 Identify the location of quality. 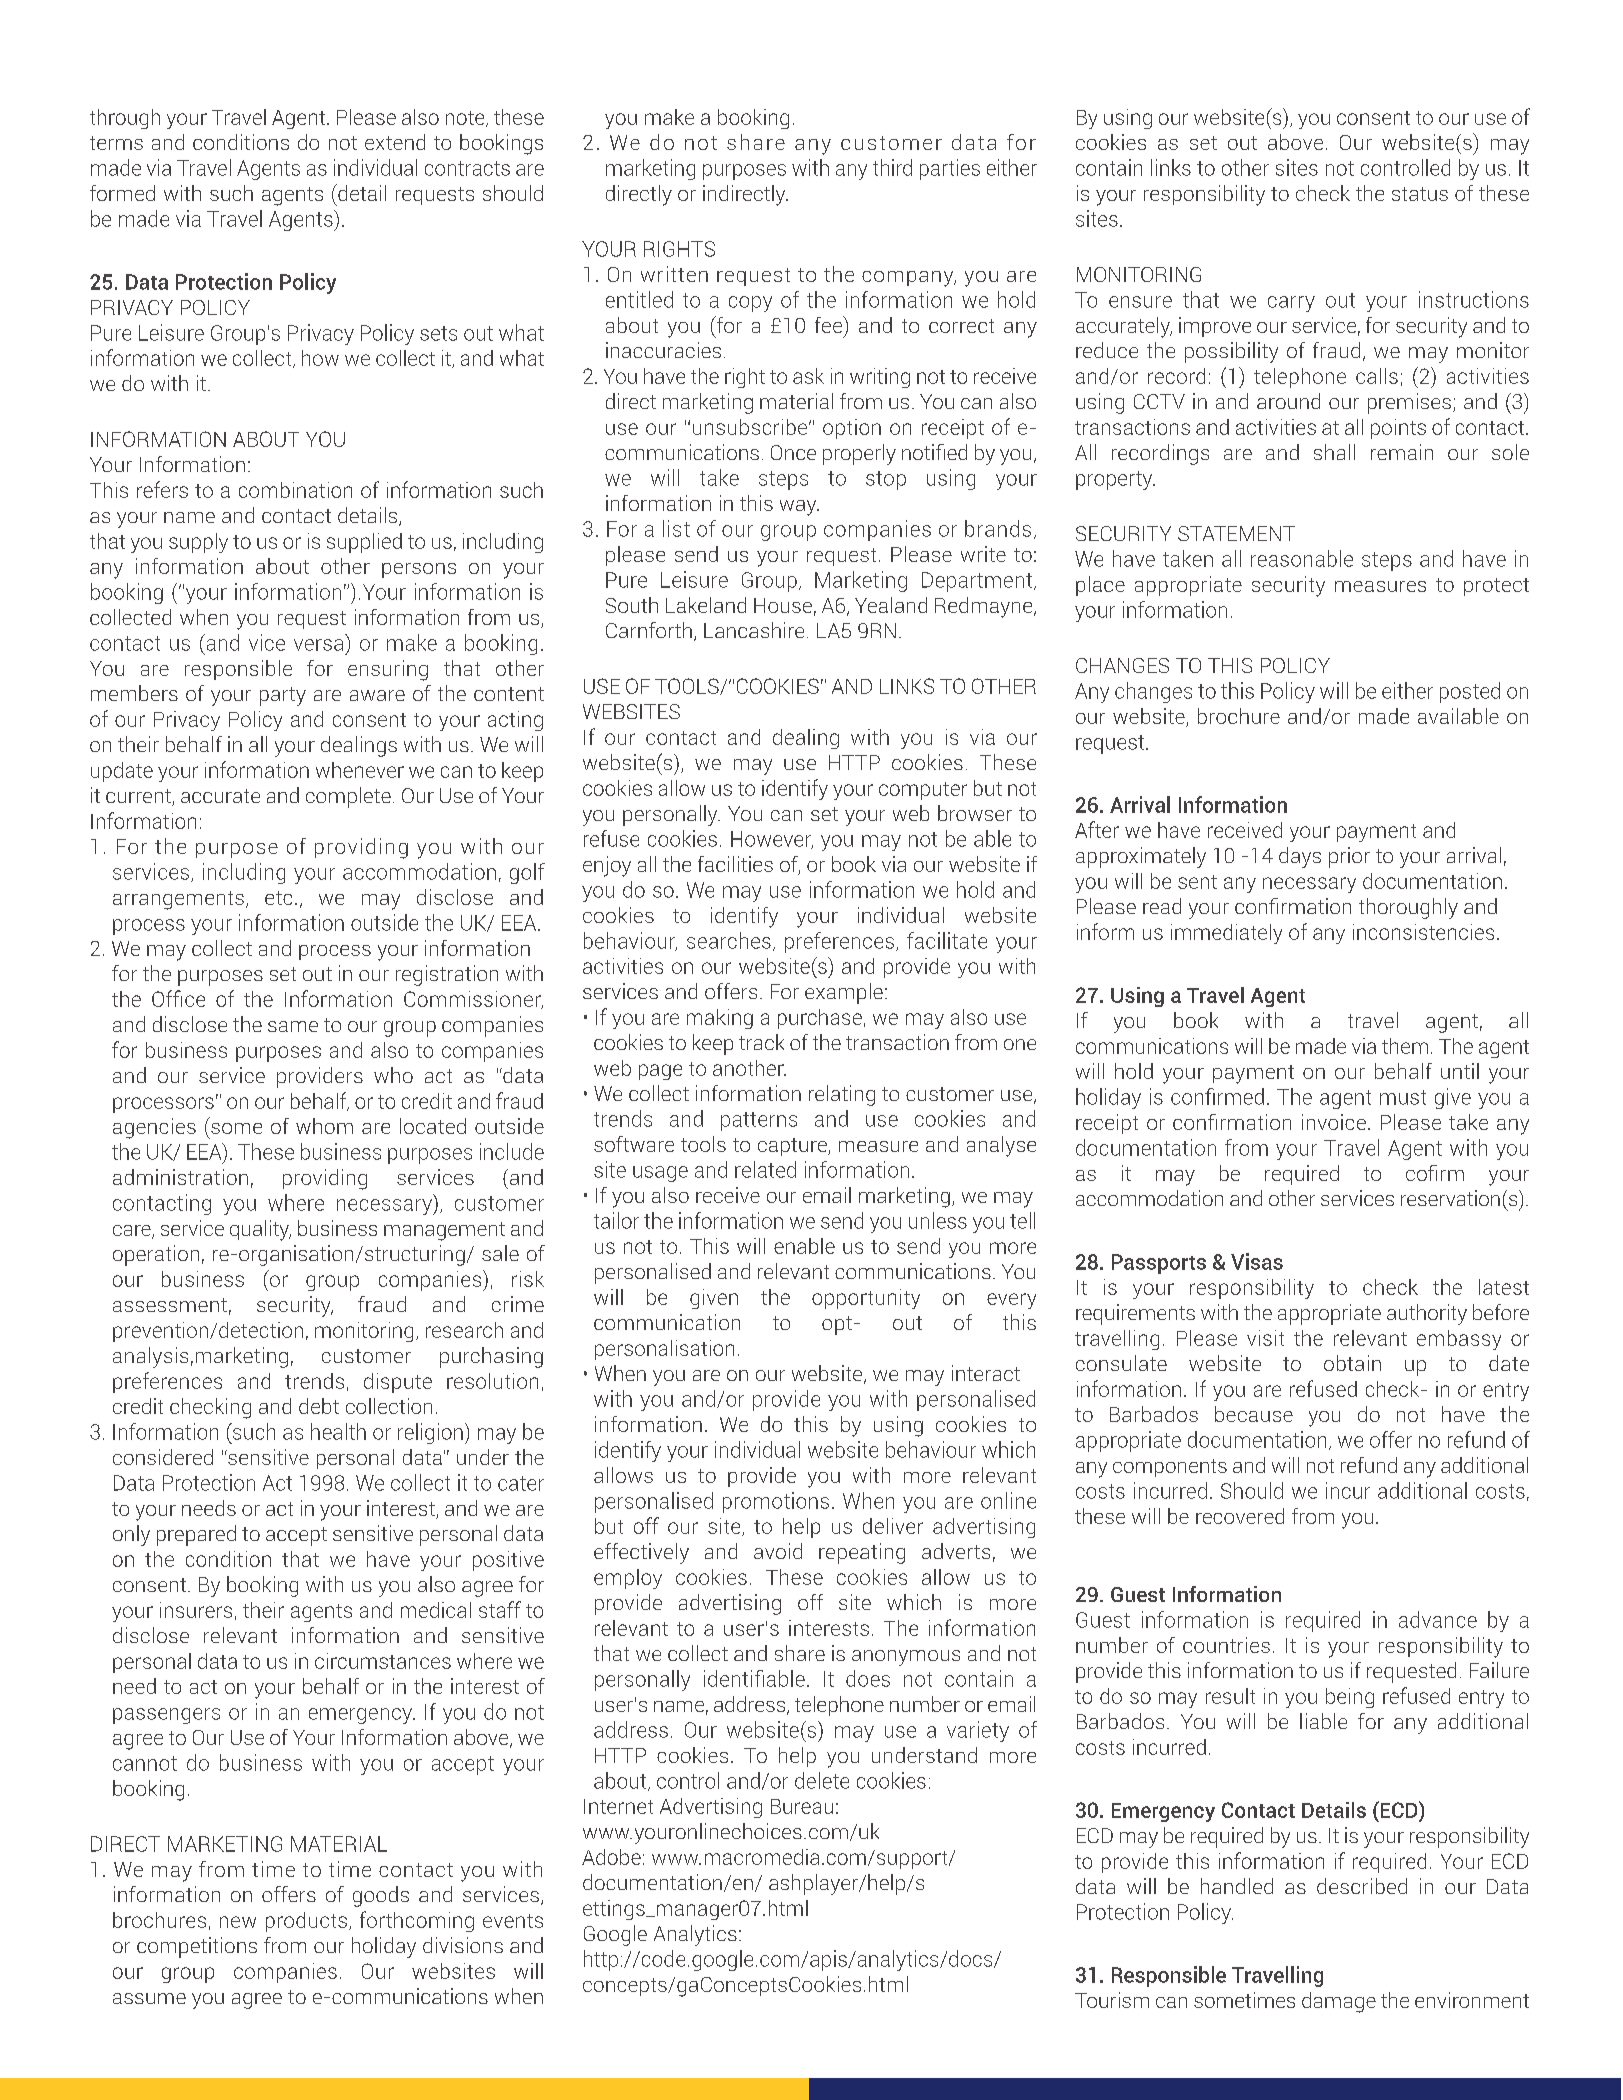
(260, 1230).
